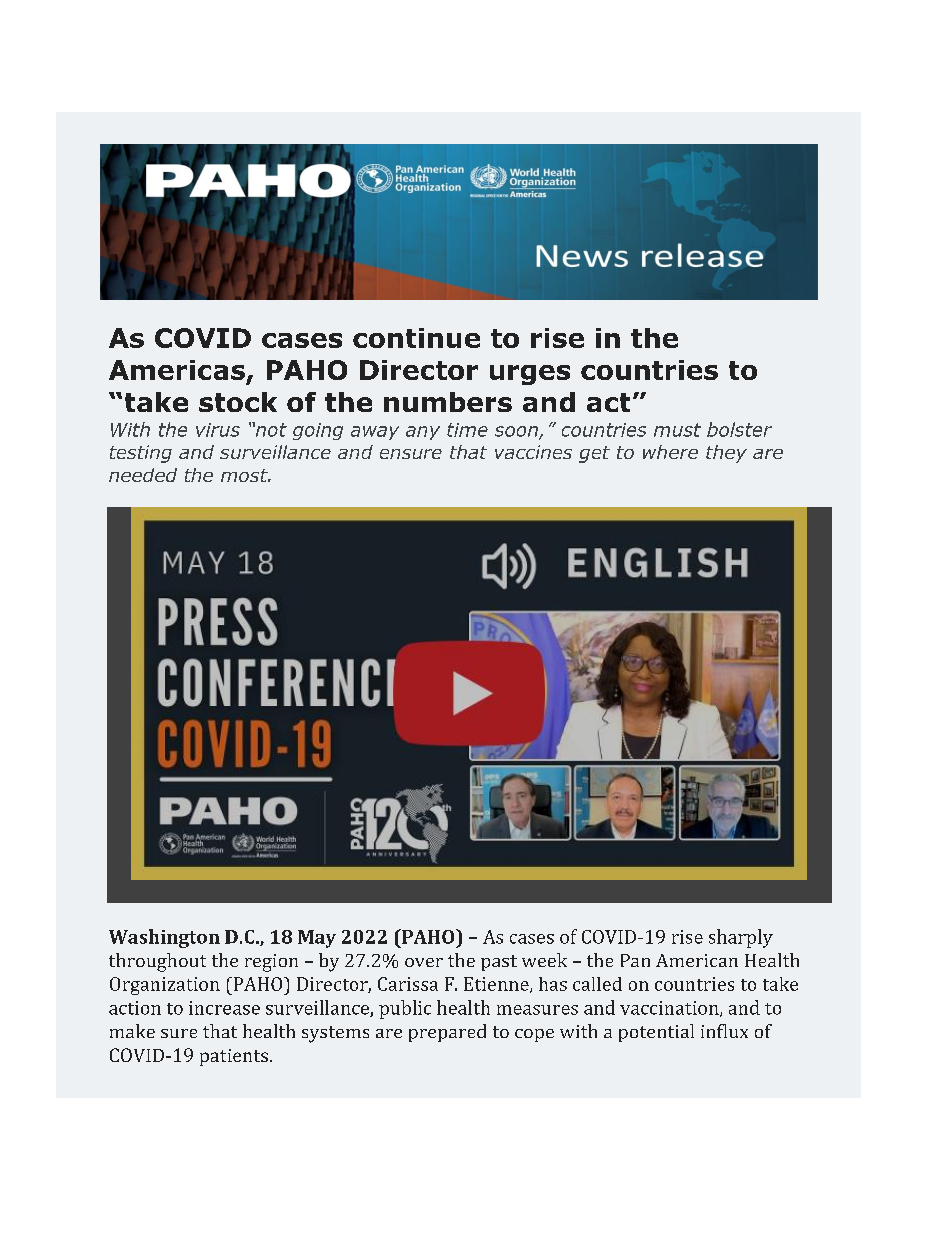 This screenshot has height=1233, width=952. What do you see at coordinates (143, 475) in the screenshot?
I see `needed` at bounding box center [143, 475].
